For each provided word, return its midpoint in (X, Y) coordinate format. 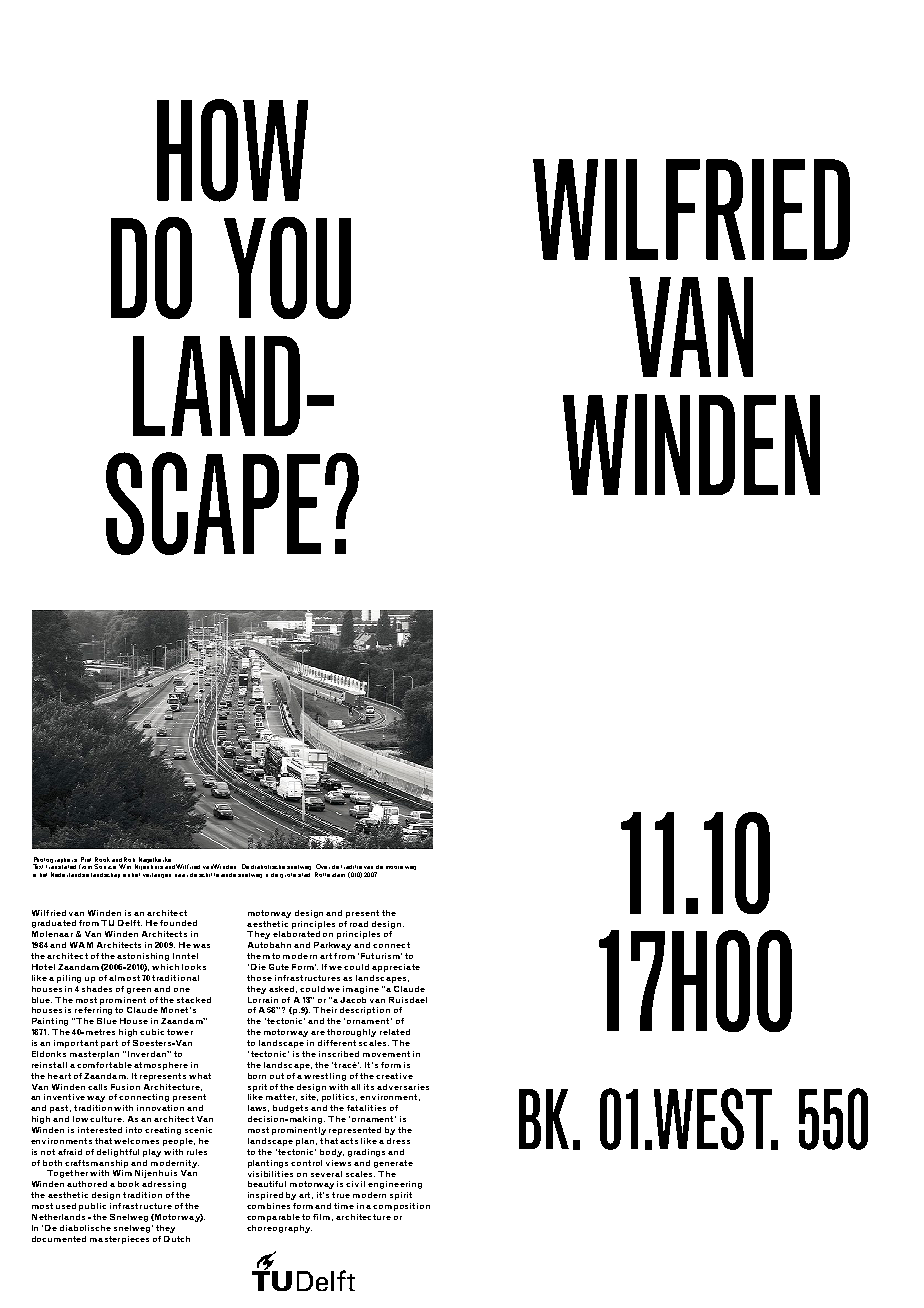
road (359, 924)
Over (323, 866)
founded (178, 923)
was (201, 946)
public (92, 1207)
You (287, 268)
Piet (86, 859)
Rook (102, 859)
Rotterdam (330, 874)
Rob (129, 859)
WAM (81, 945)
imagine (361, 990)
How (232, 150)
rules (197, 1152)
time (344, 1206)
